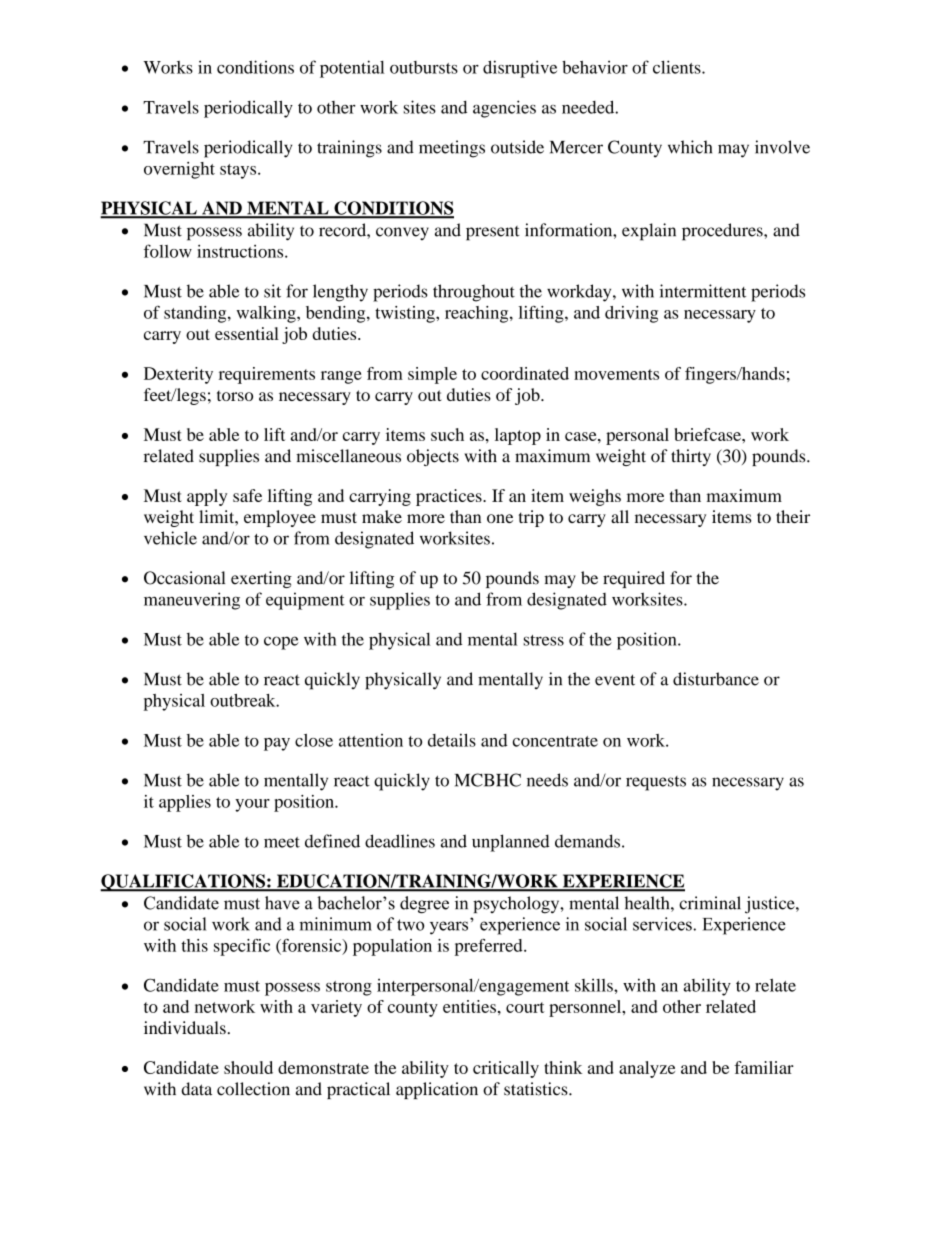  Describe the element at coordinates (261, 579) in the screenshot. I see `exerting` at that location.
